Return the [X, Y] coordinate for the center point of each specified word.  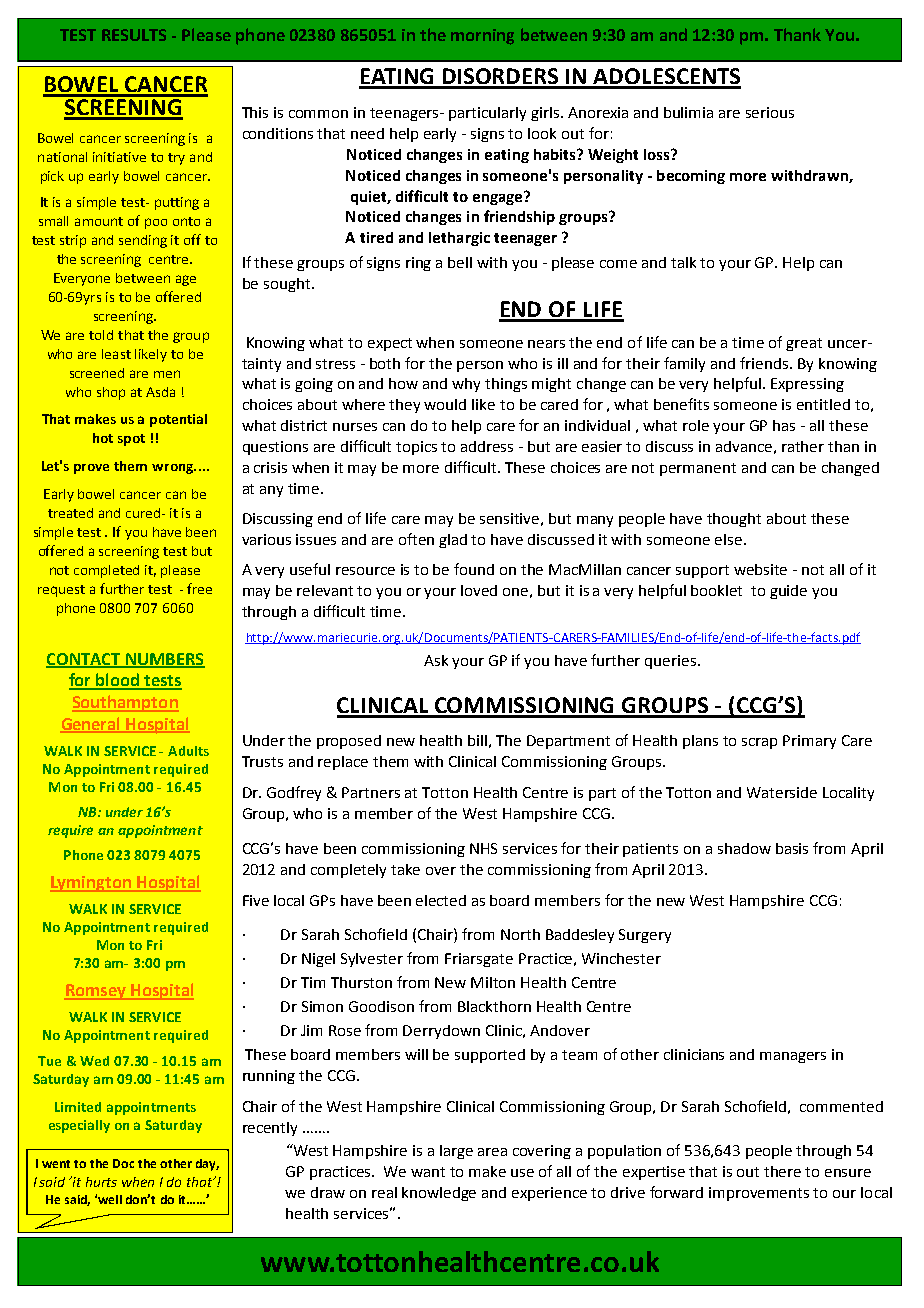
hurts [101, 1182]
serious [770, 112]
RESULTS [134, 35]
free [199, 588]
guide [788, 592]
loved [479, 590]
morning [482, 37]
